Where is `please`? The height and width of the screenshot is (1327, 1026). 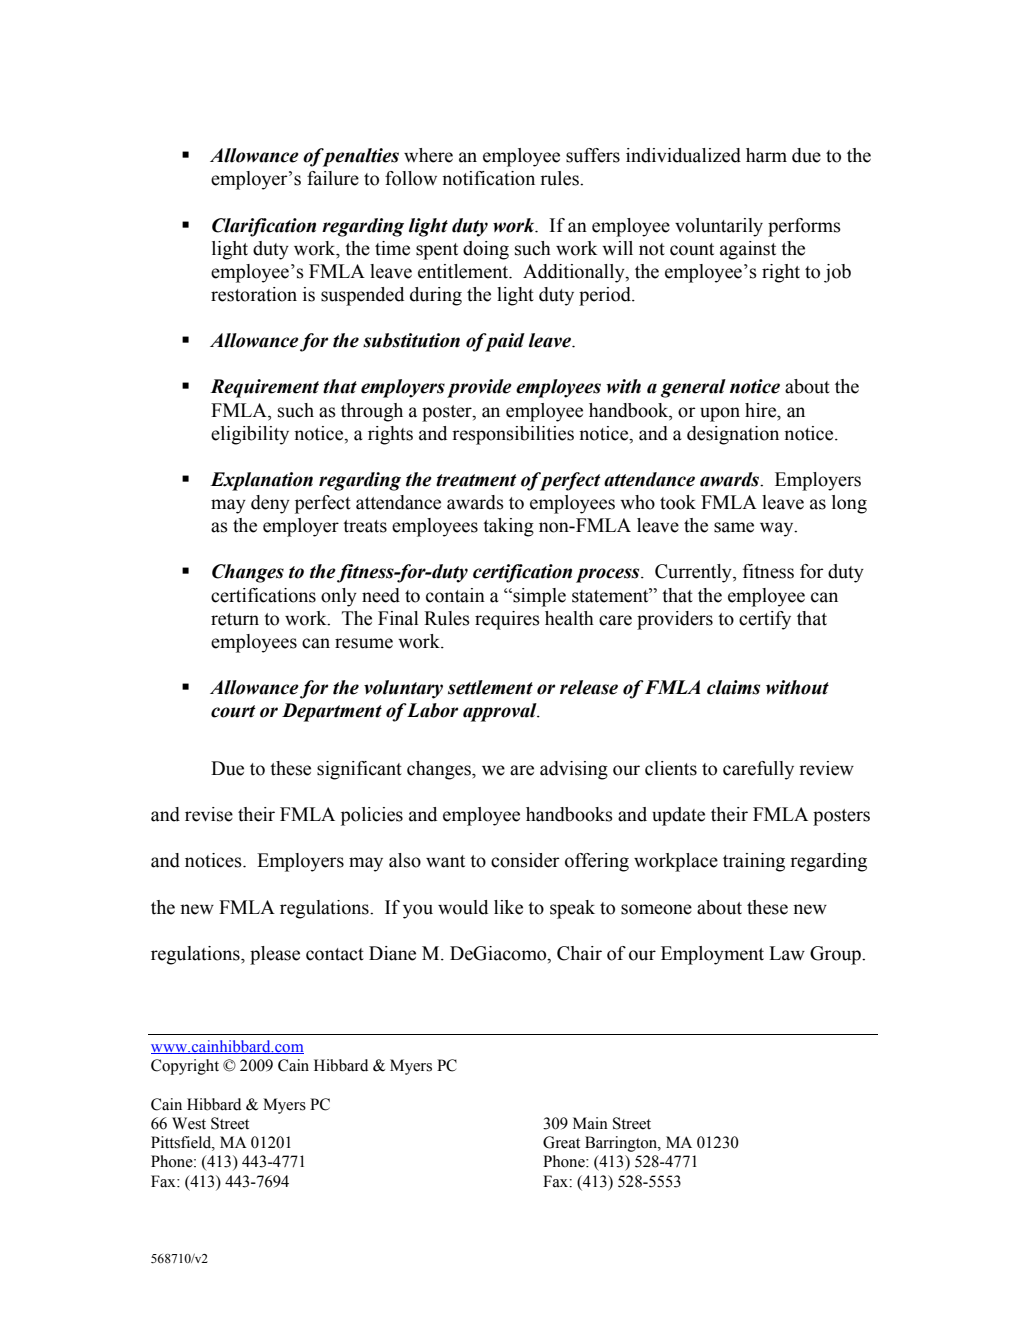
please is located at coordinates (275, 955).
